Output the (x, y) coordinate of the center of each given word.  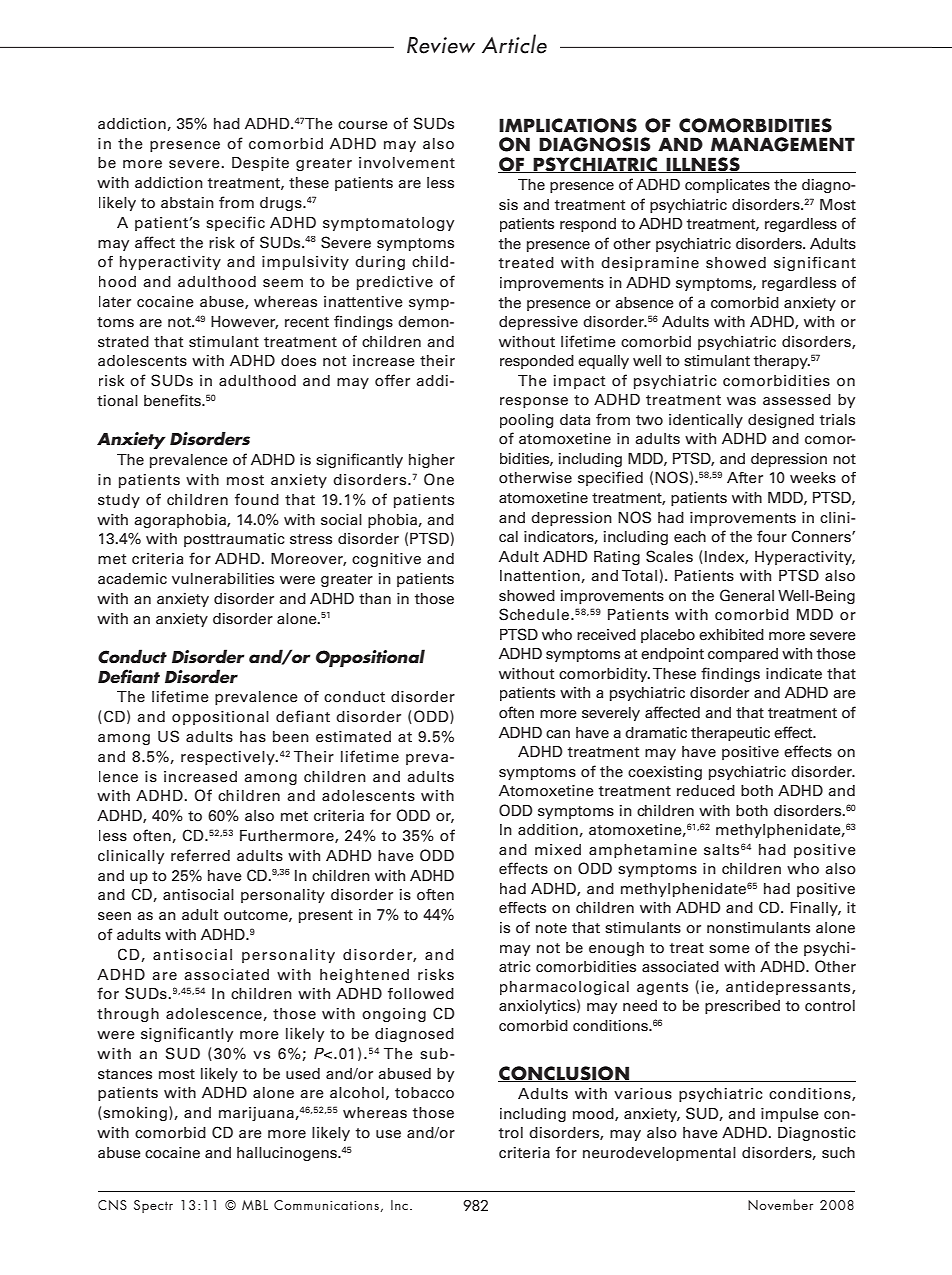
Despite (260, 164)
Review (441, 45)
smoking (134, 1114)
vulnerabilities (223, 578)
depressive (538, 323)
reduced (706, 791)
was (741, 401)
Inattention (540, 576)
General (747, 595)
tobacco (424, 1093)
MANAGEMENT (783, 144)
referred (200, 855)
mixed (558, 849)
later (115, 302)
